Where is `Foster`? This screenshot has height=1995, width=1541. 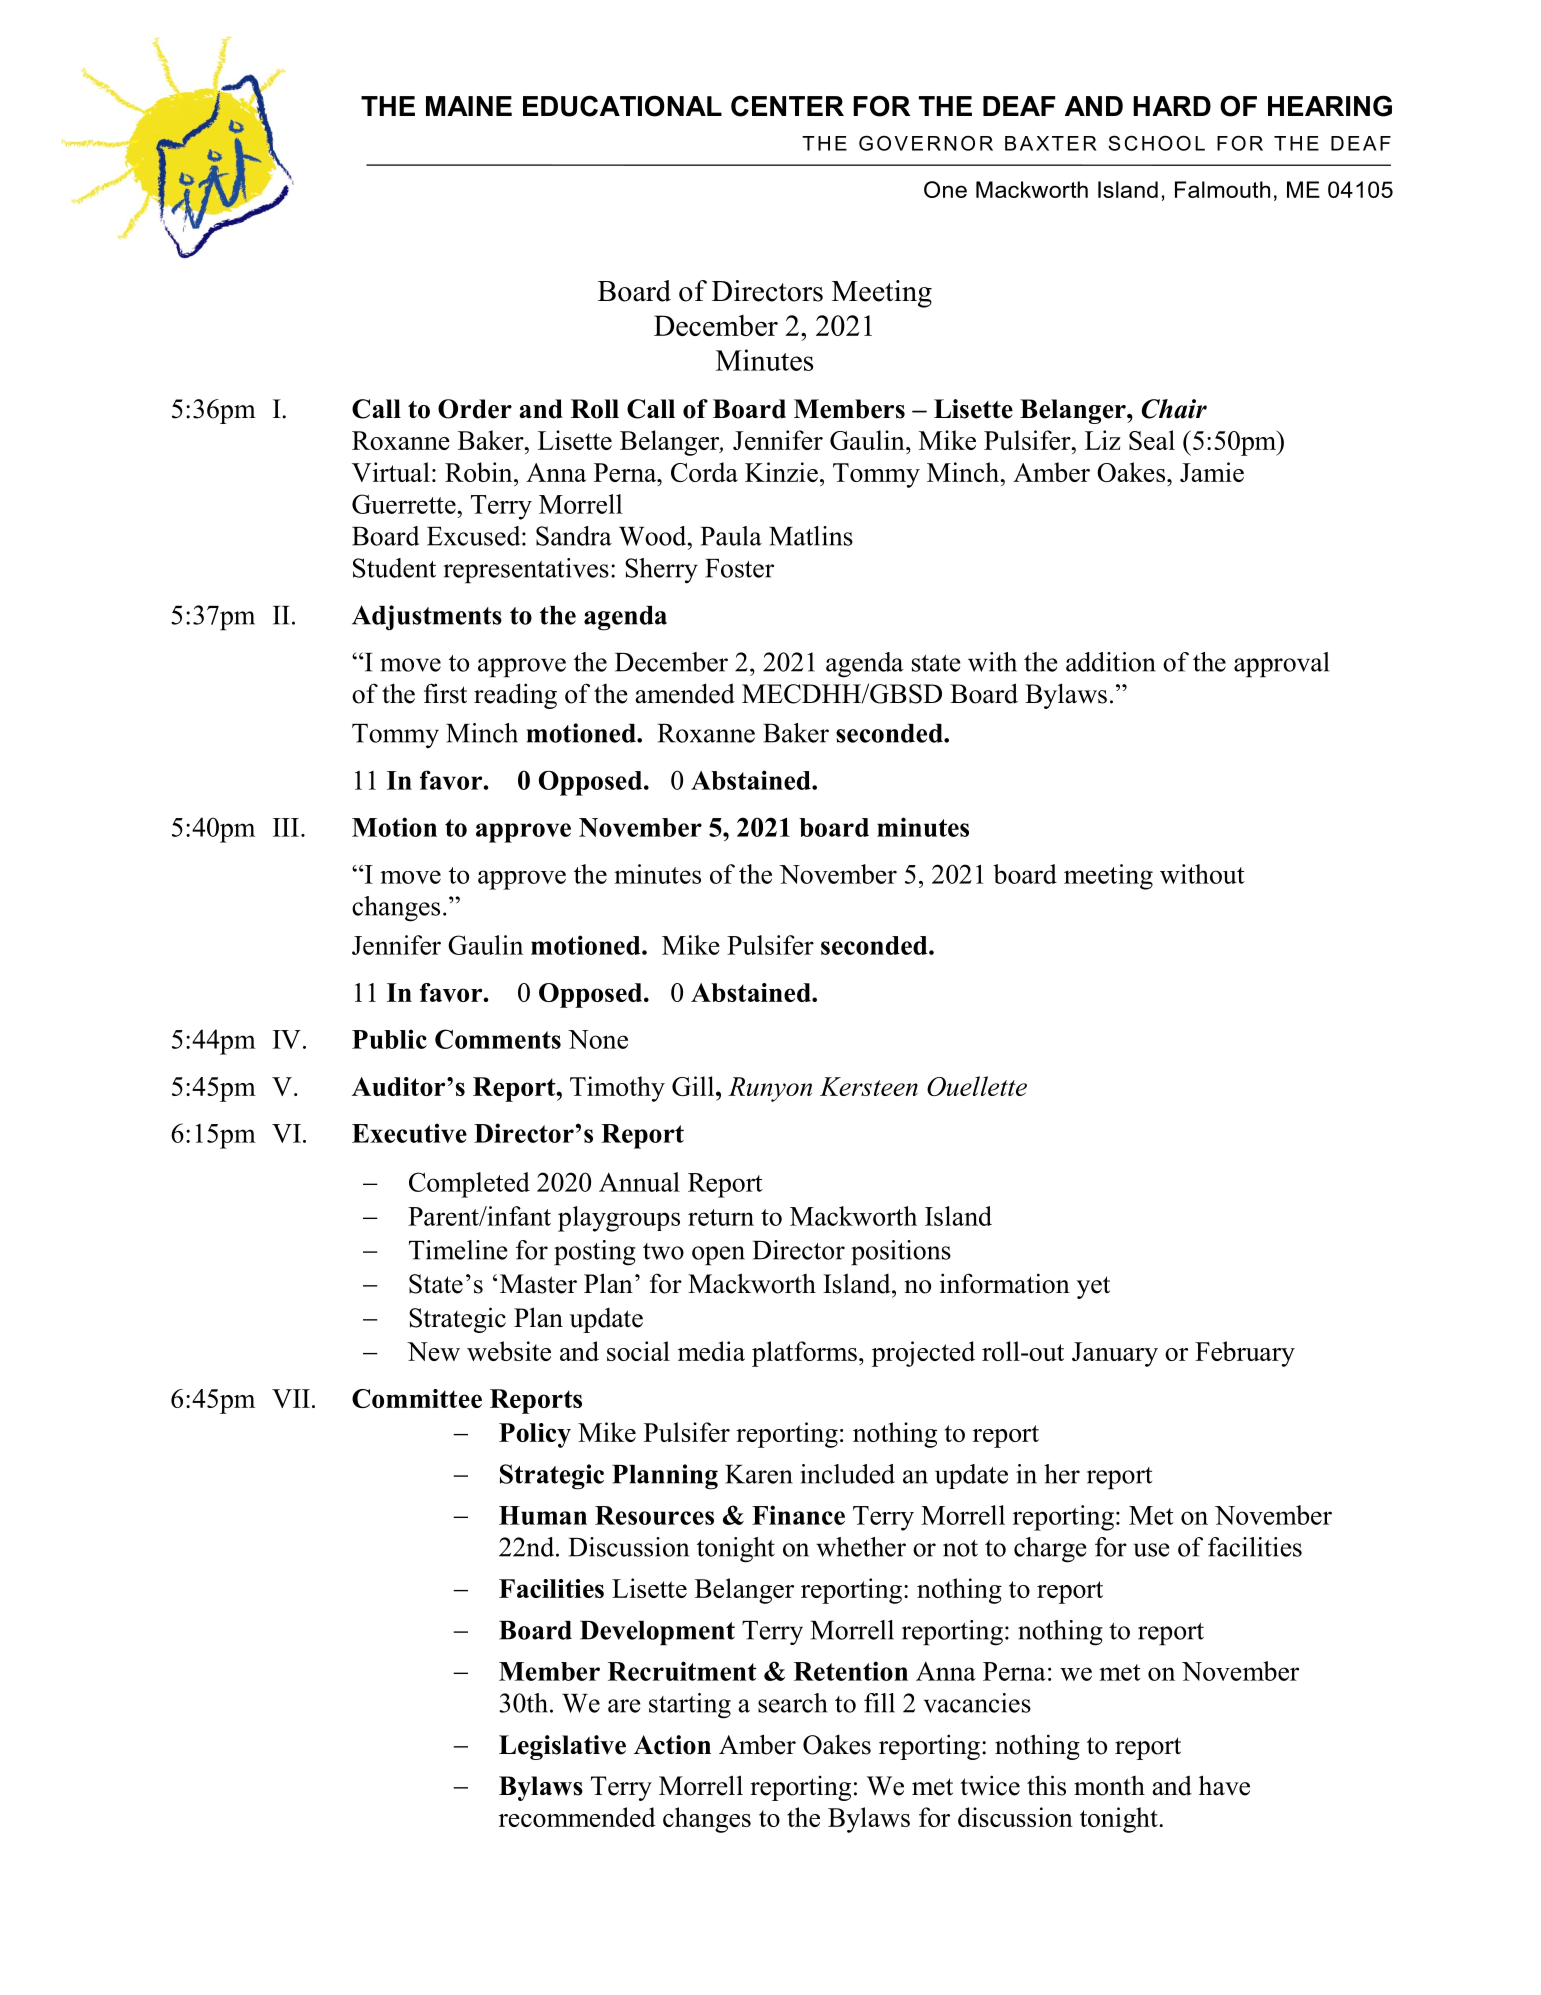
Foster is located at coordinates (739, 568).
